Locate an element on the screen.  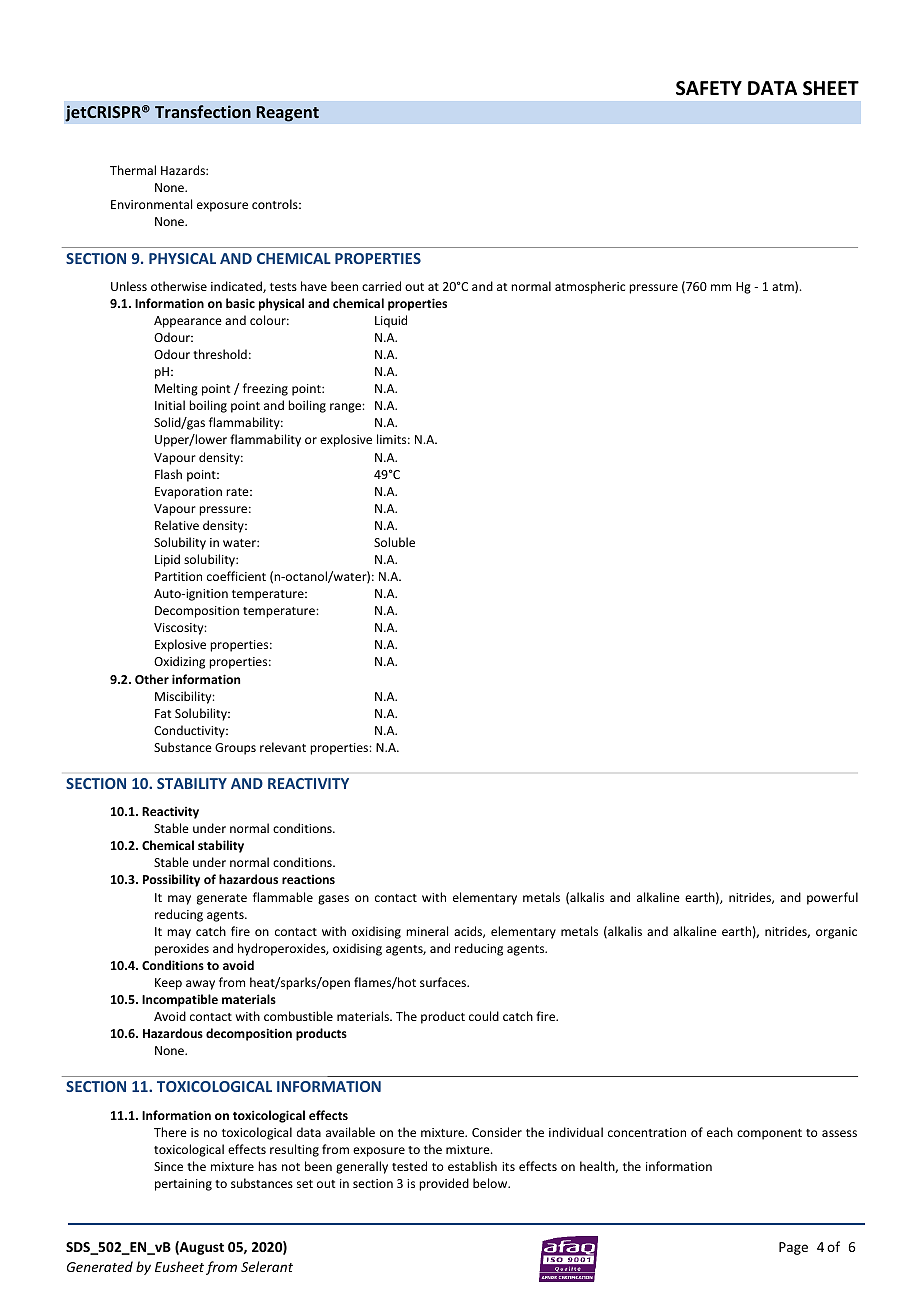
Evaporation is located at coordinates (188, 493).
